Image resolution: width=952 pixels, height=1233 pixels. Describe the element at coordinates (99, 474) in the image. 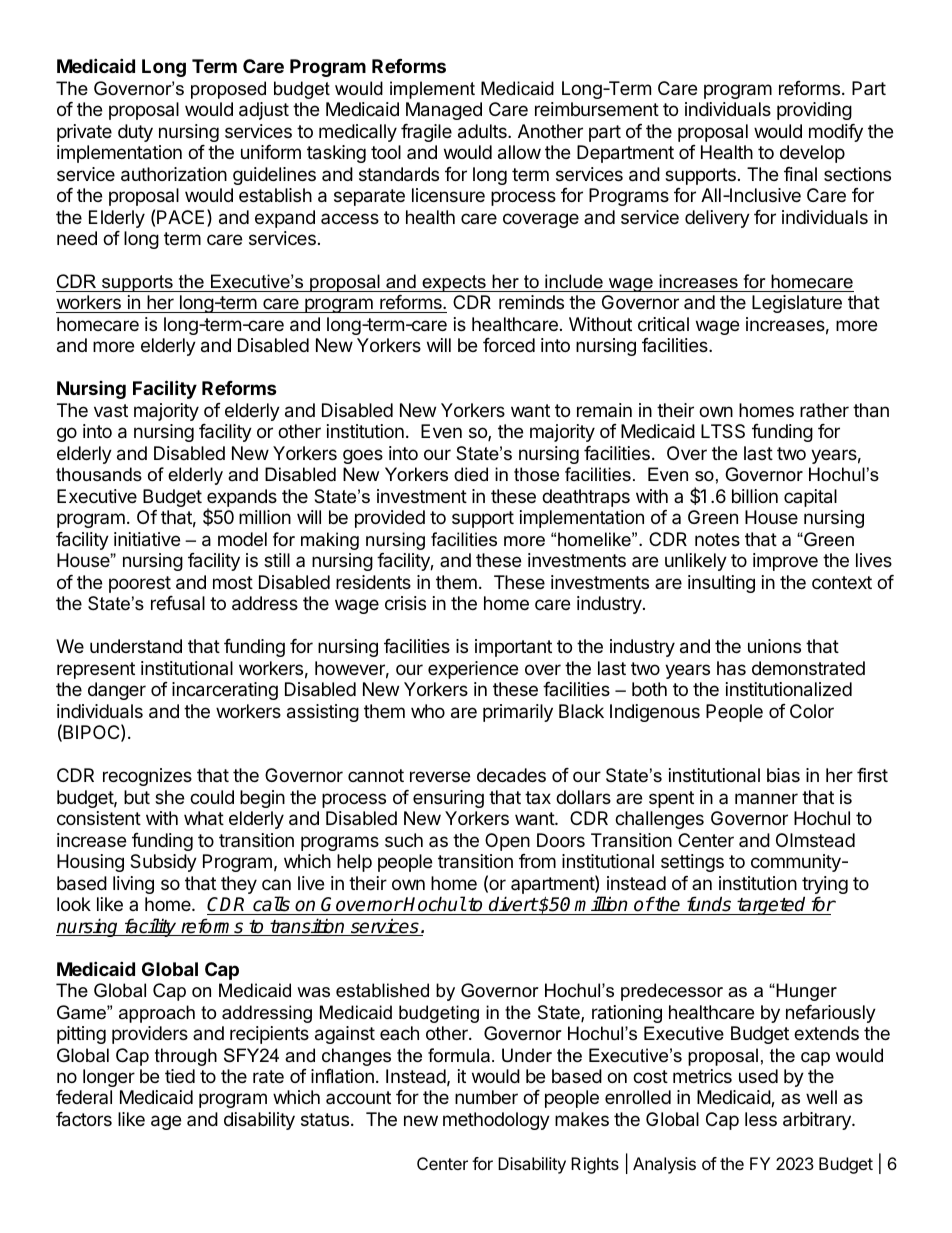

I see `thousands` at that location.
